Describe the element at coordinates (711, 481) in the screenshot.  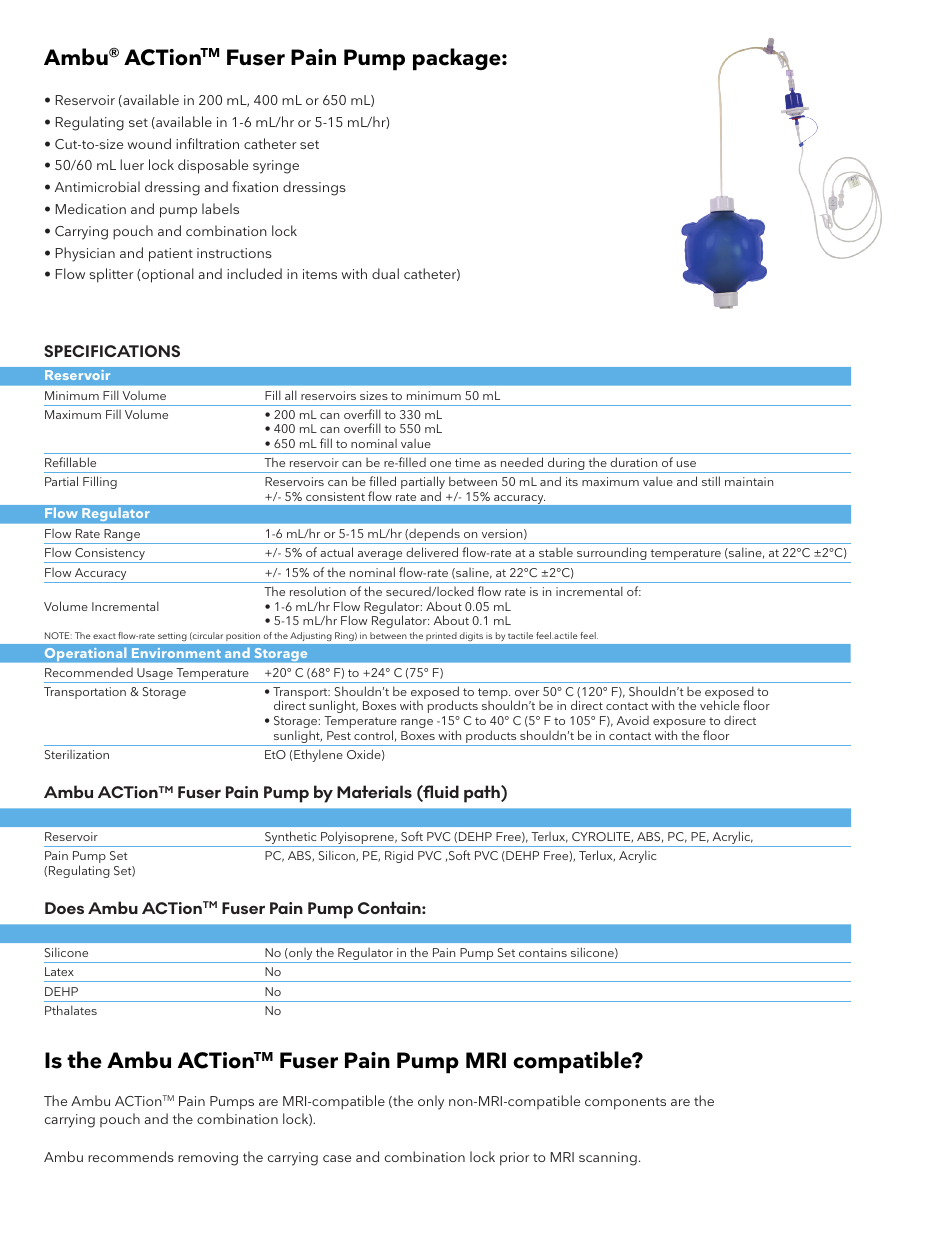
I see `still` at that location.
